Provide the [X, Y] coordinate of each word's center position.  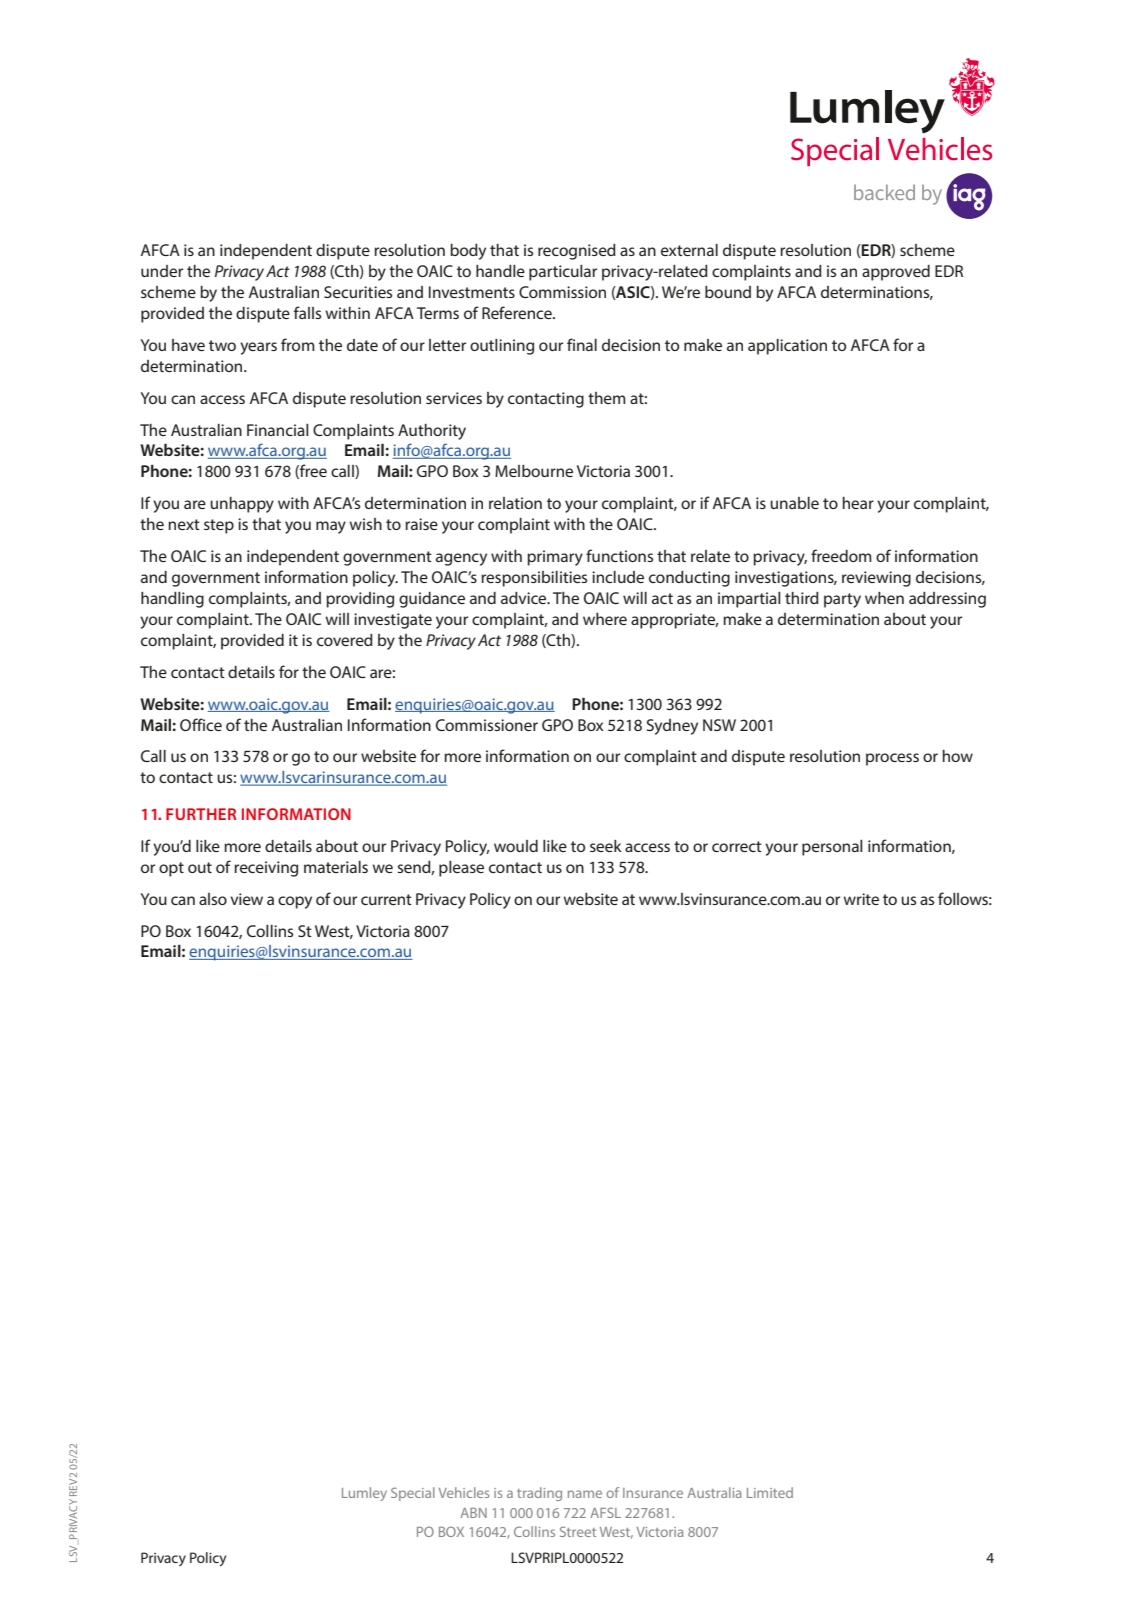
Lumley [364, 1494]
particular [563, 273]
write [861, 899]
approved [896, 273]
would [516, 846]
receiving [266, 869]
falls [307, 312]
